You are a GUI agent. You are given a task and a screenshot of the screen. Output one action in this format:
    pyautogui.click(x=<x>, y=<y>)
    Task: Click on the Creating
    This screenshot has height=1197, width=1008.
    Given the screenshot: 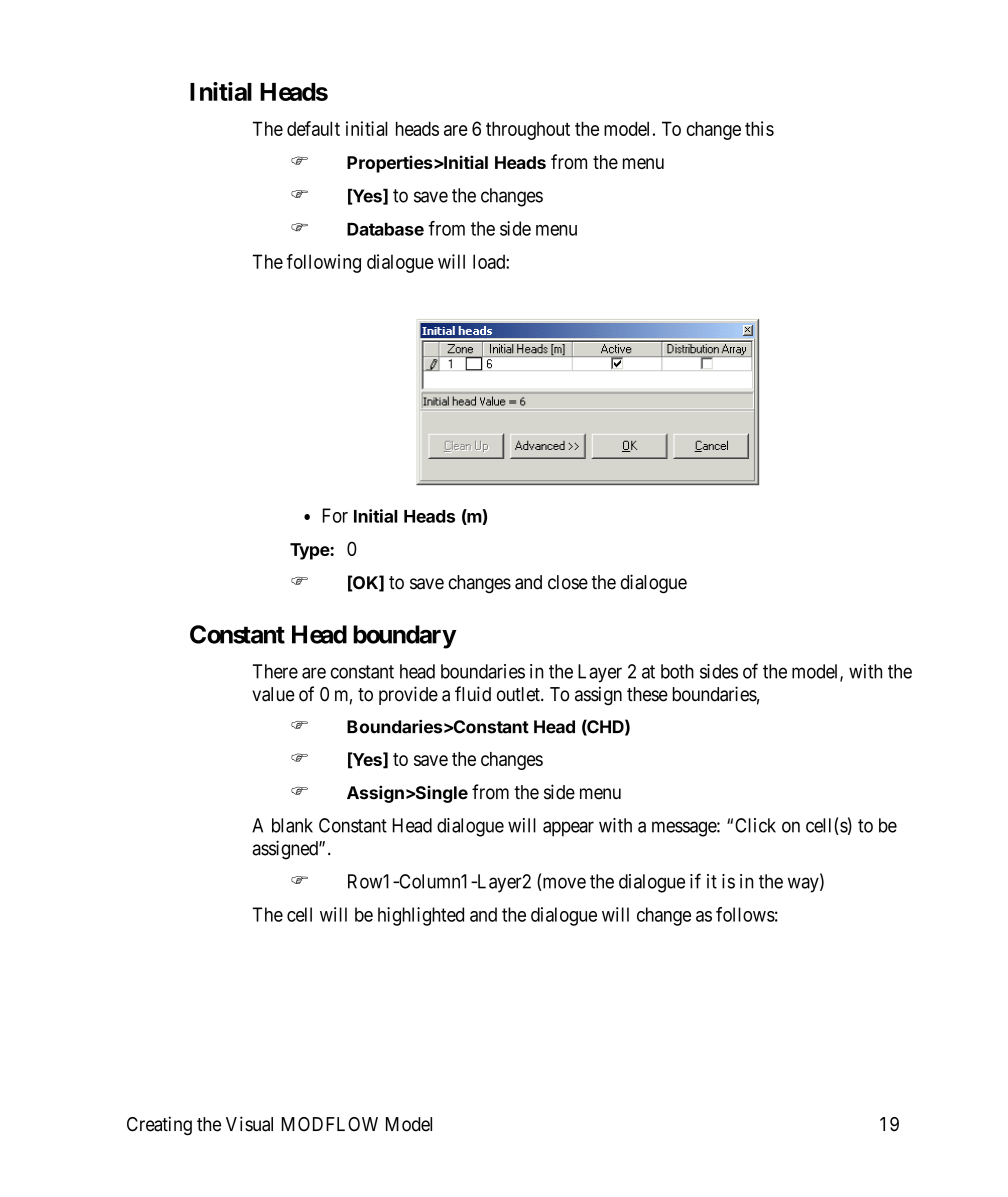 What is the action you would take?
    pyautogui.click(x=159, y=1126)
